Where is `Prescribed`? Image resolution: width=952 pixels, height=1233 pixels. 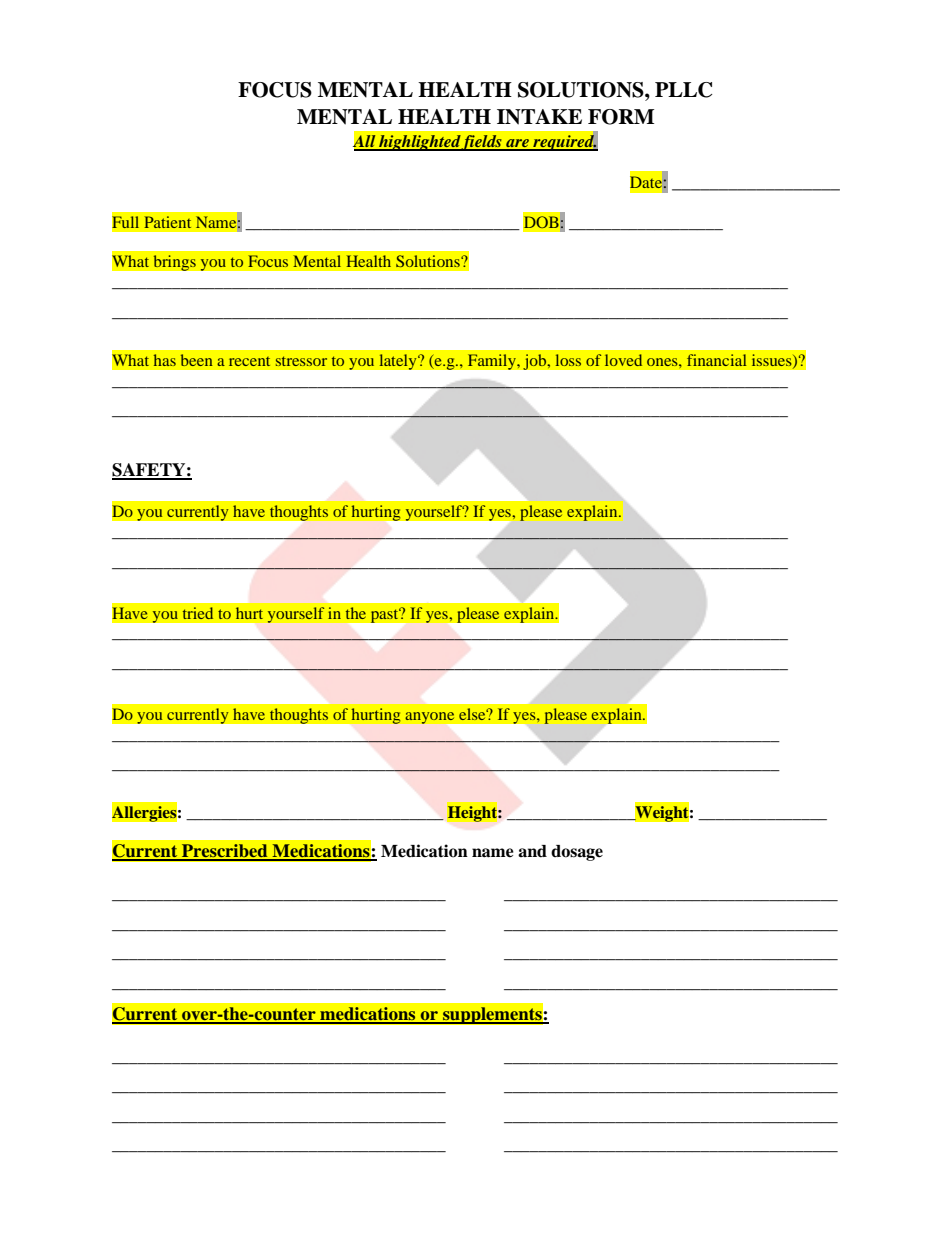
Prescribed is located at coordinates (225, 852).
